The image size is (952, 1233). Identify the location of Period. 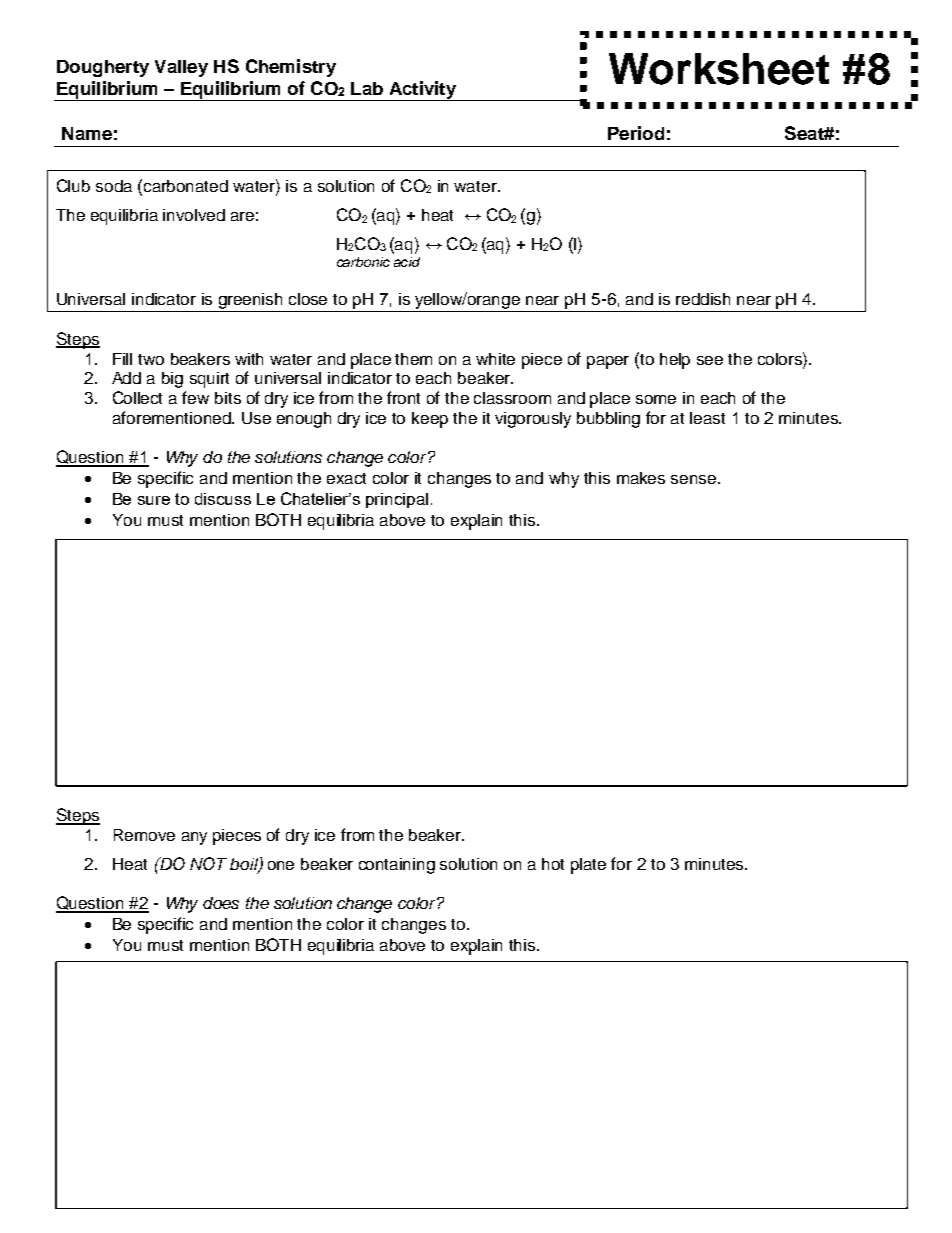
(636, 133).
